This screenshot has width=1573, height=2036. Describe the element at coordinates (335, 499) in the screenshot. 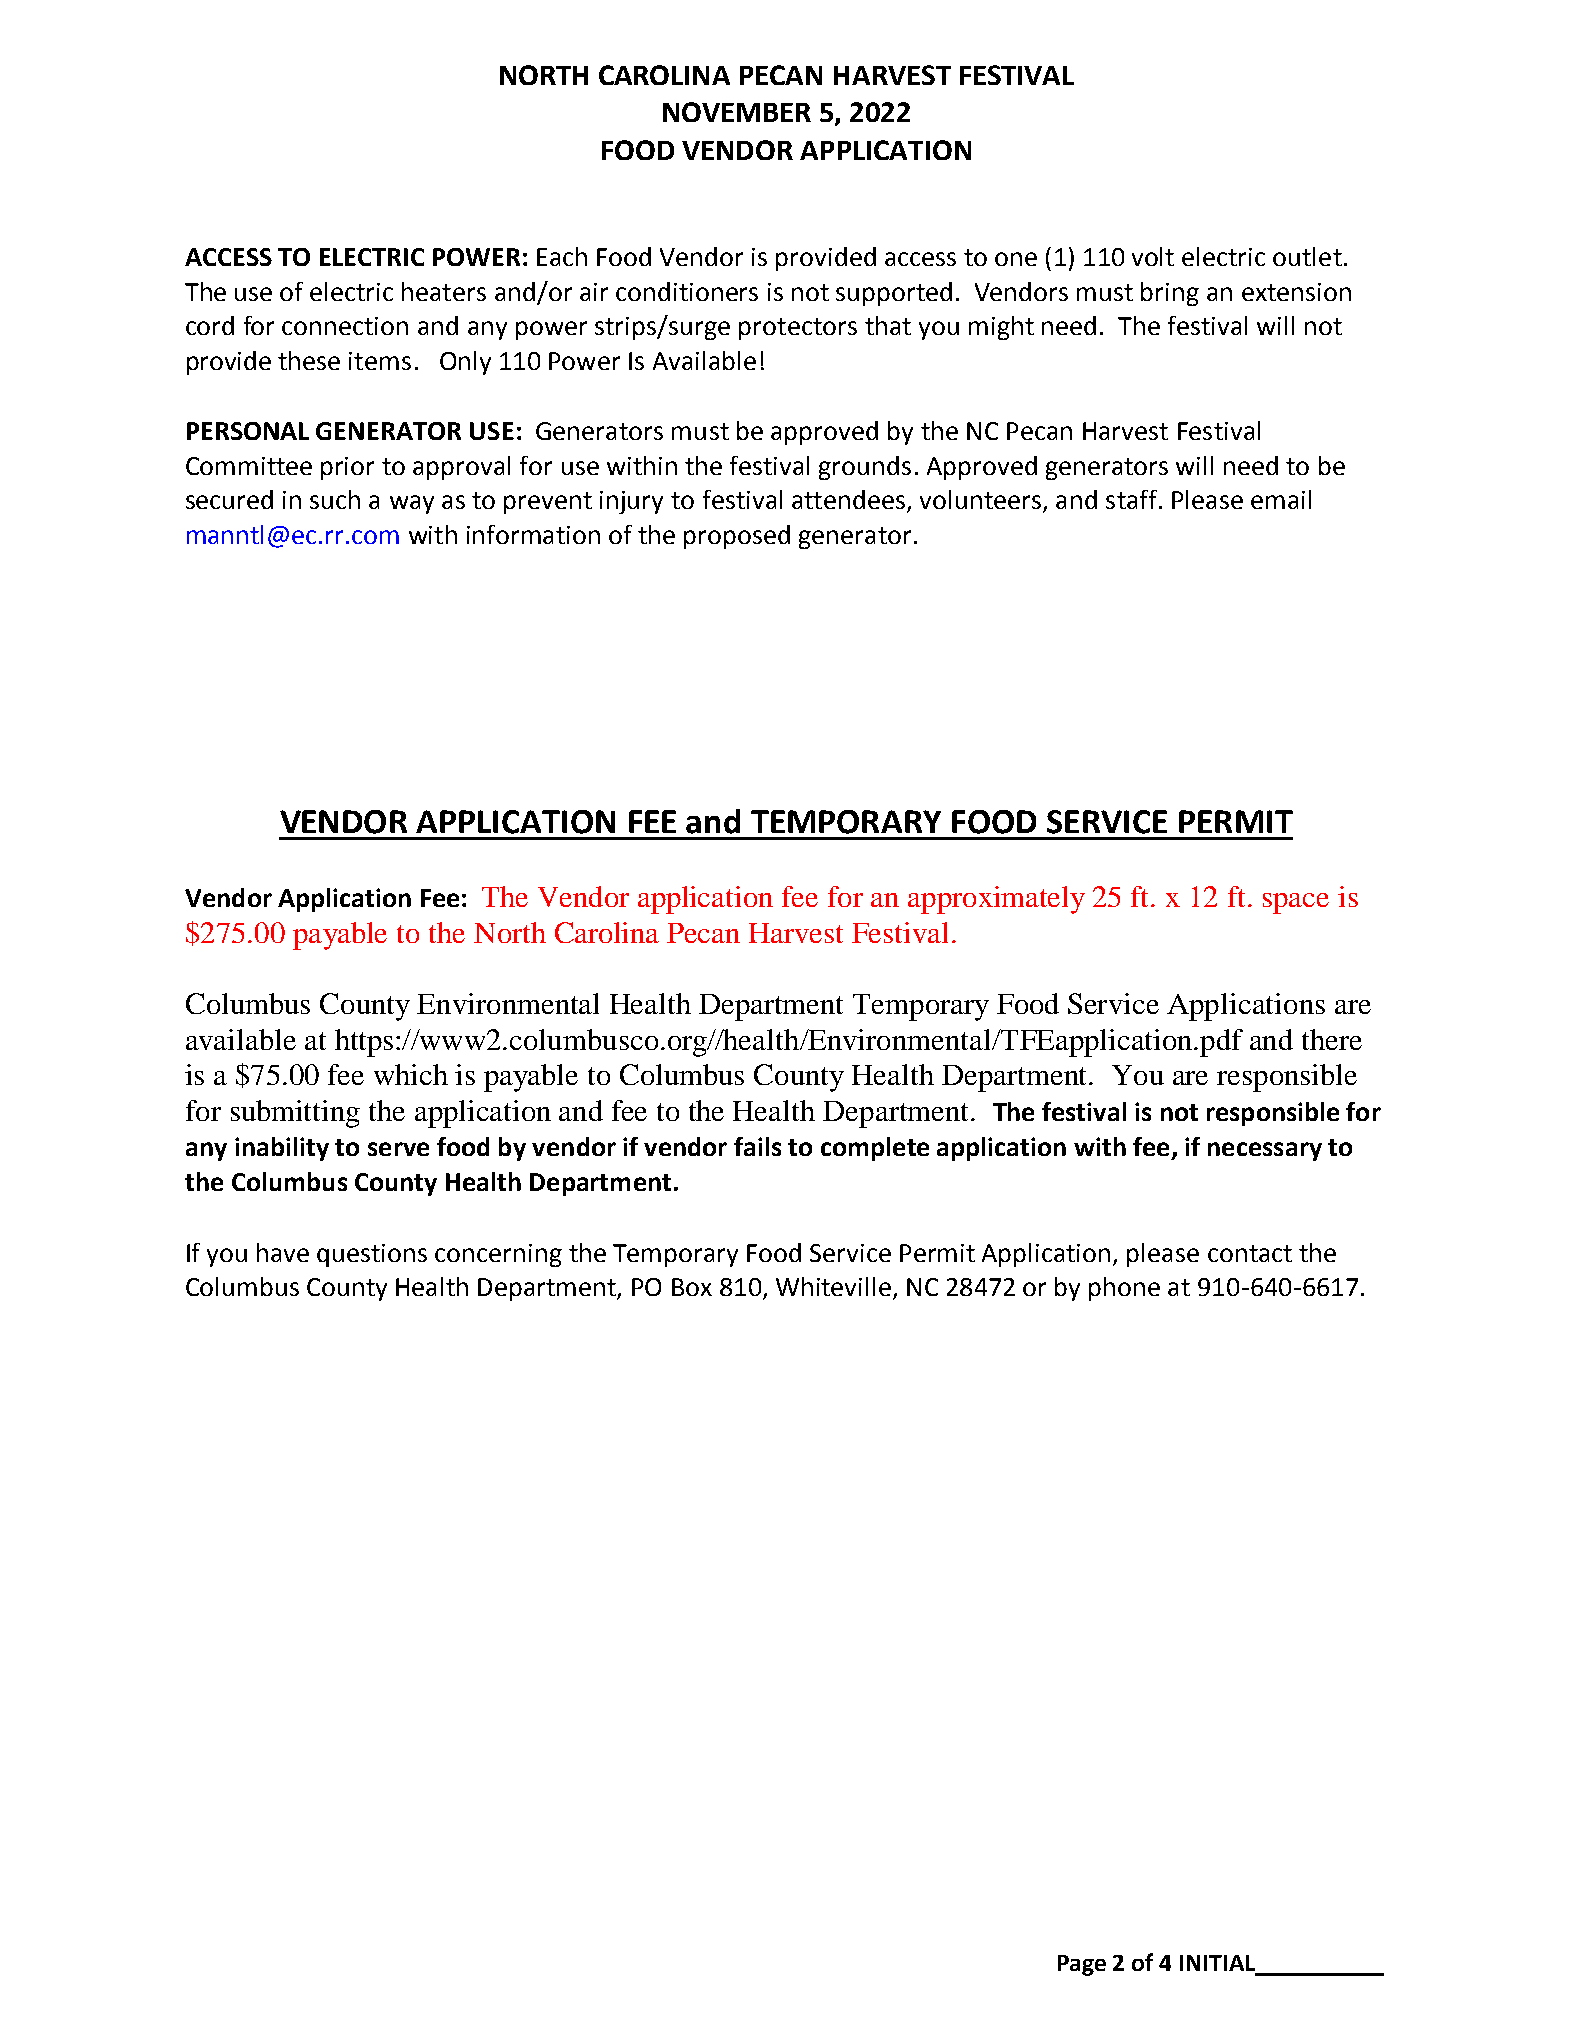

I see `such` at that location.
